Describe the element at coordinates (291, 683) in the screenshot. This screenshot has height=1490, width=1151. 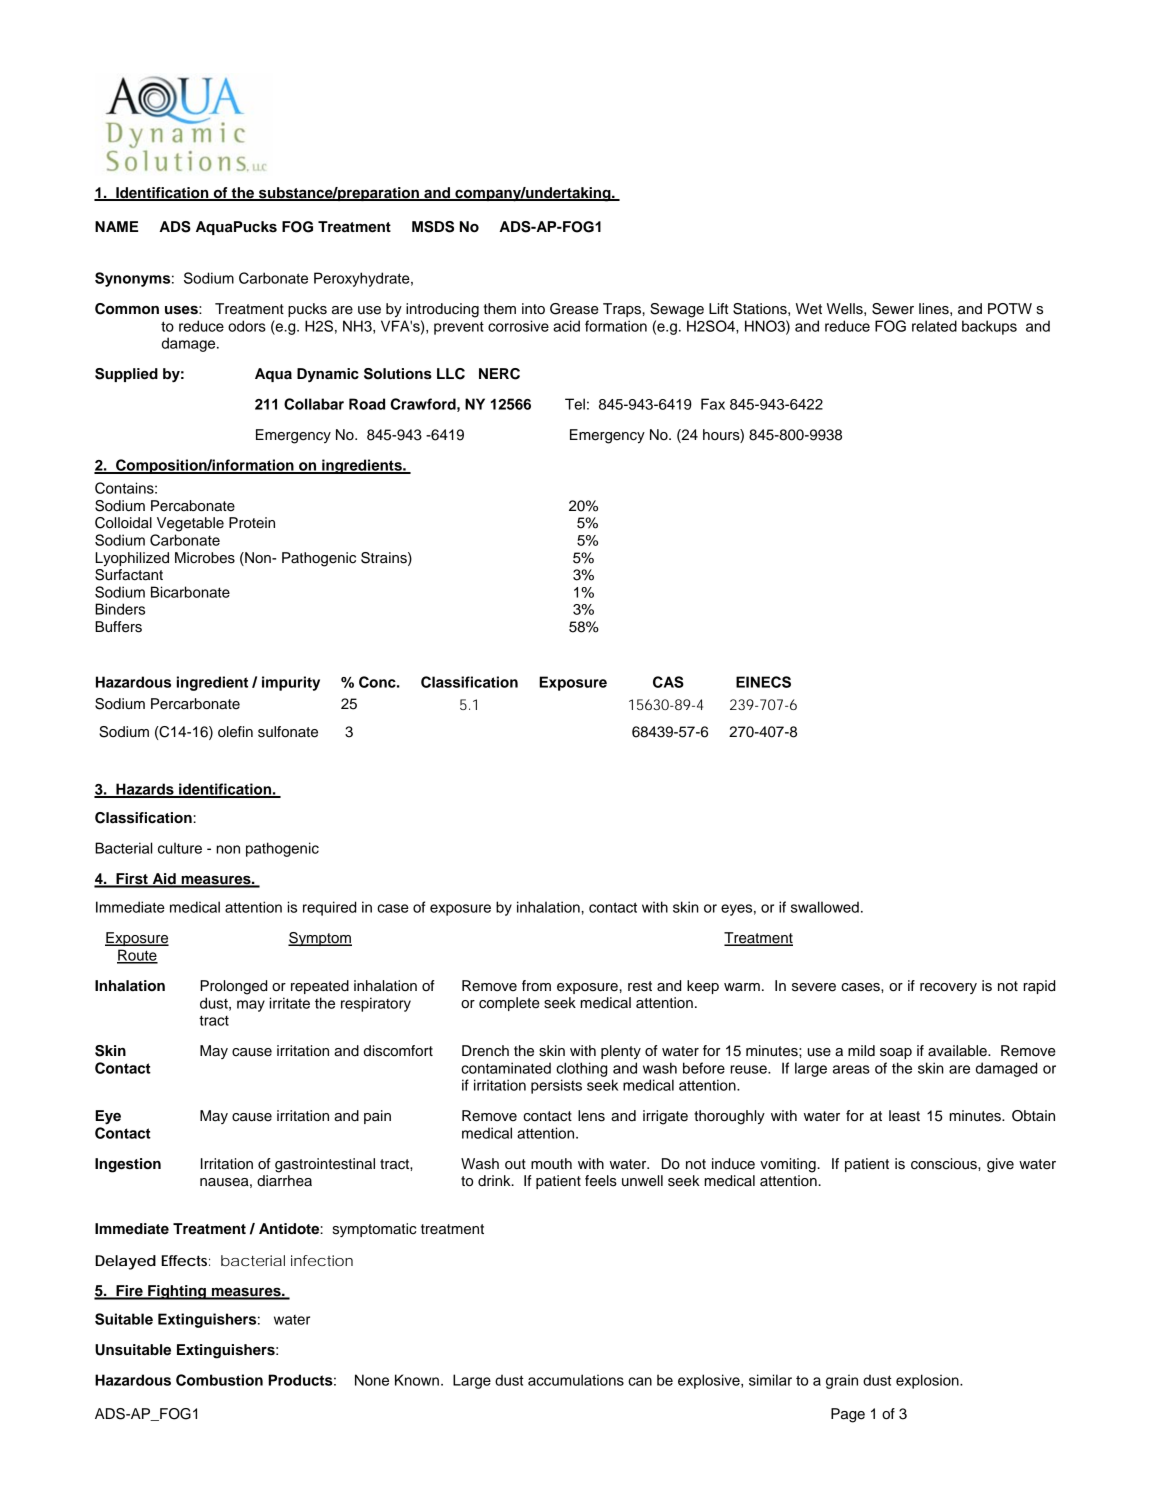
I see `impurity` at that location.
